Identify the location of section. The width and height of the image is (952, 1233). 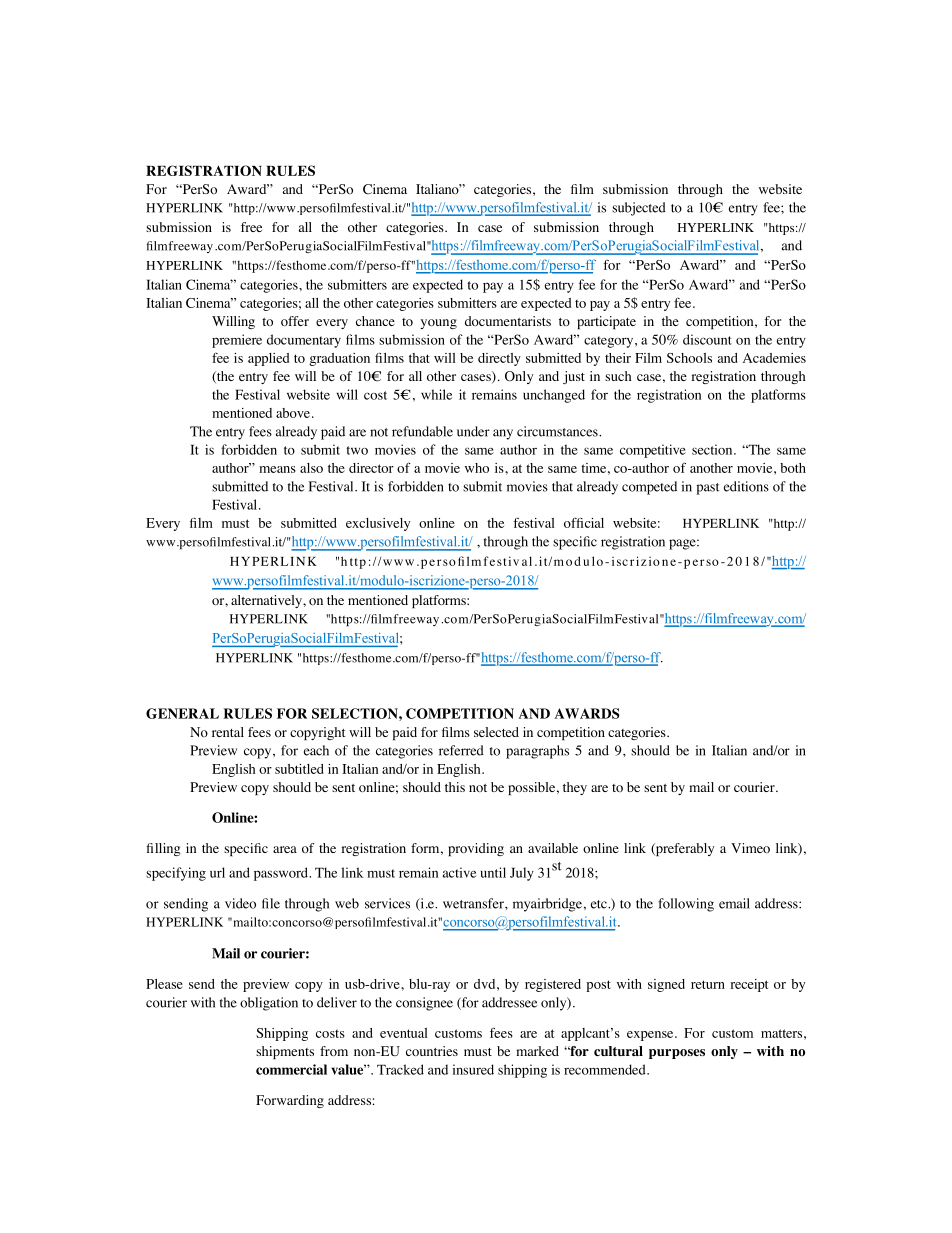
(713, 449).
